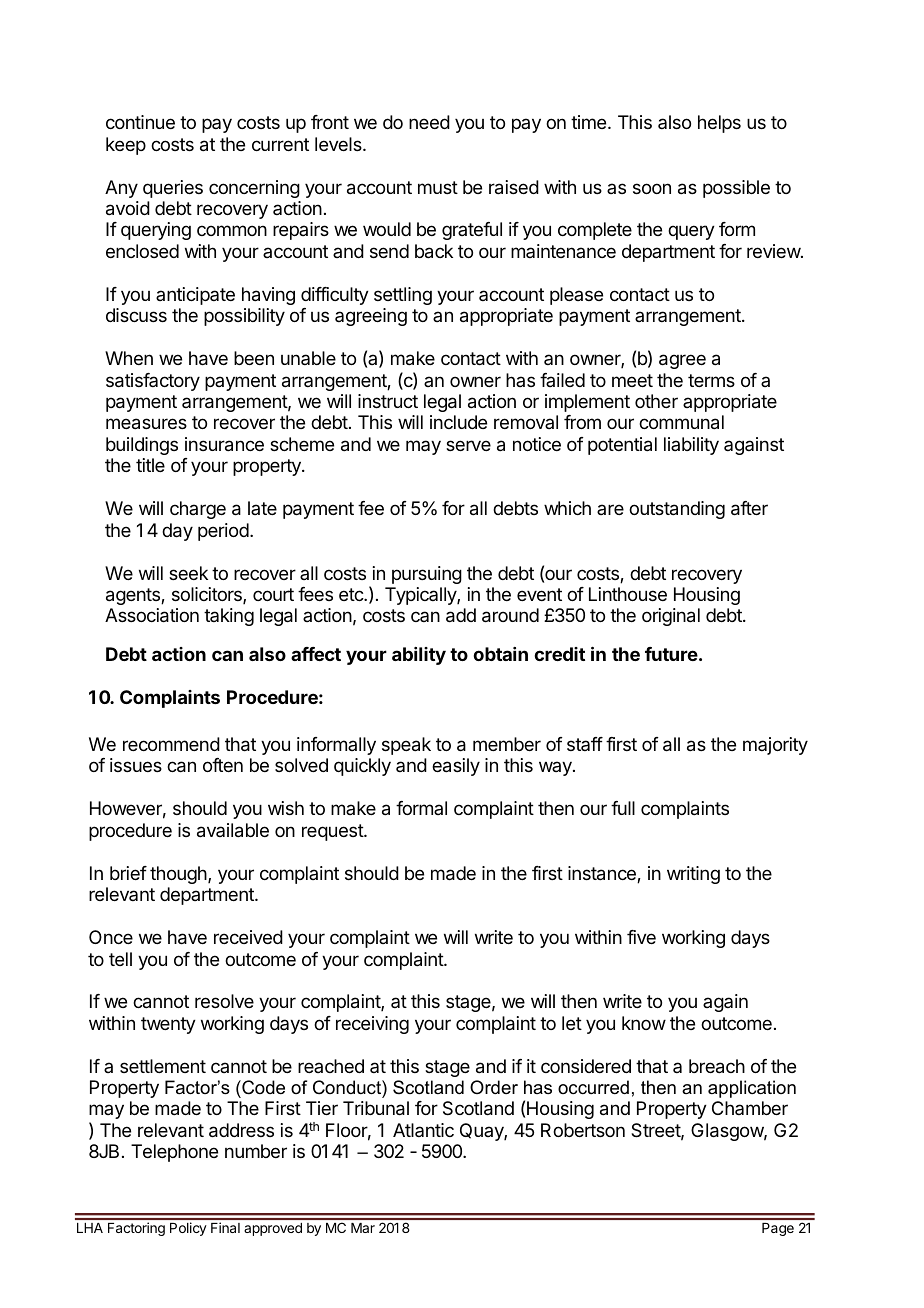  What do you see at coordinates (671, 617) in the screenshot?
I see `original` at bounding box center [671, 617].
